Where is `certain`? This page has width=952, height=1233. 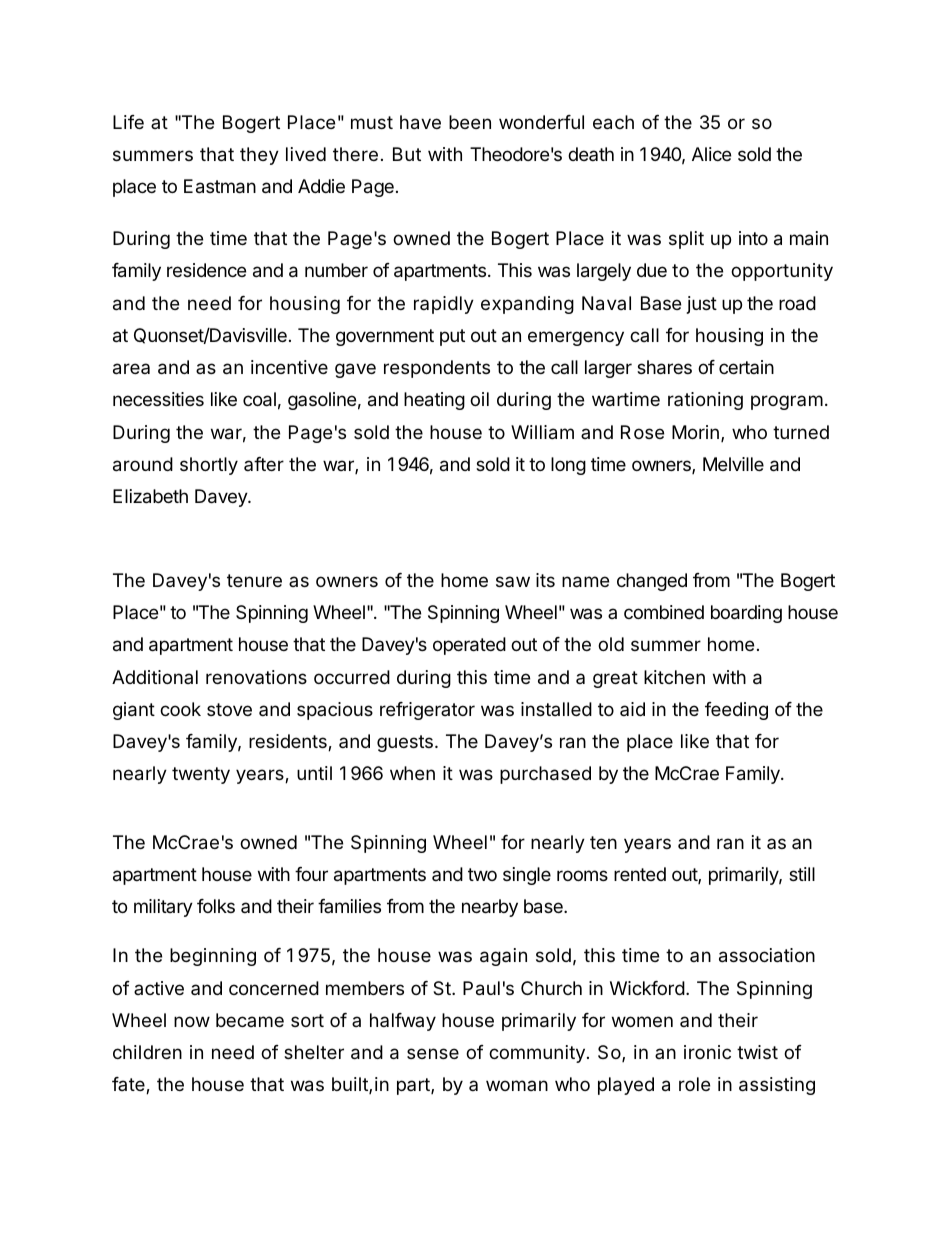 certain is located at coordinates (746, 367).
